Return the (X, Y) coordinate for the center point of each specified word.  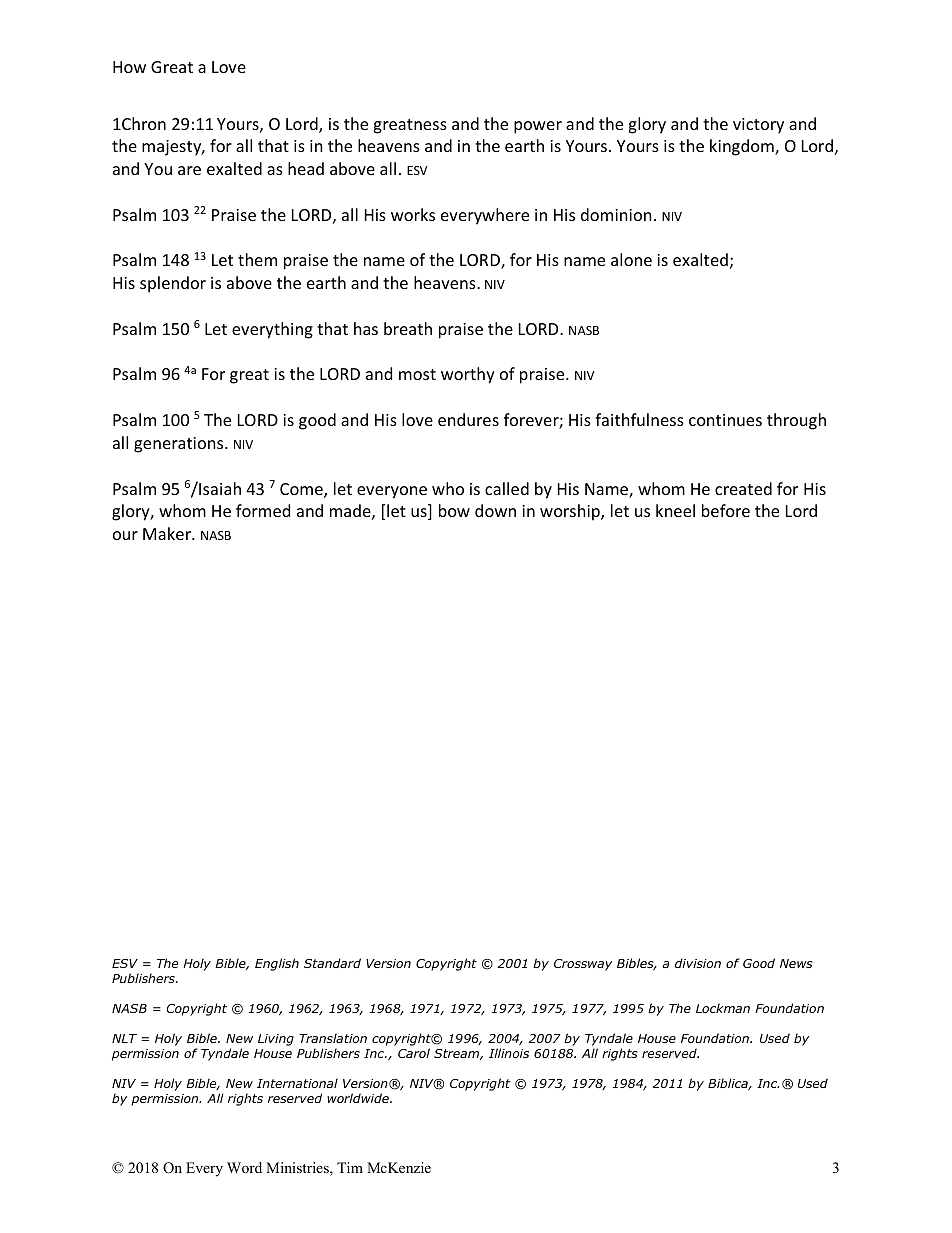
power (538, 127)
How (129, 67)
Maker (168, 533)
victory (758, 126)
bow (454, 510)
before (726, 510)
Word (244, 1167)
